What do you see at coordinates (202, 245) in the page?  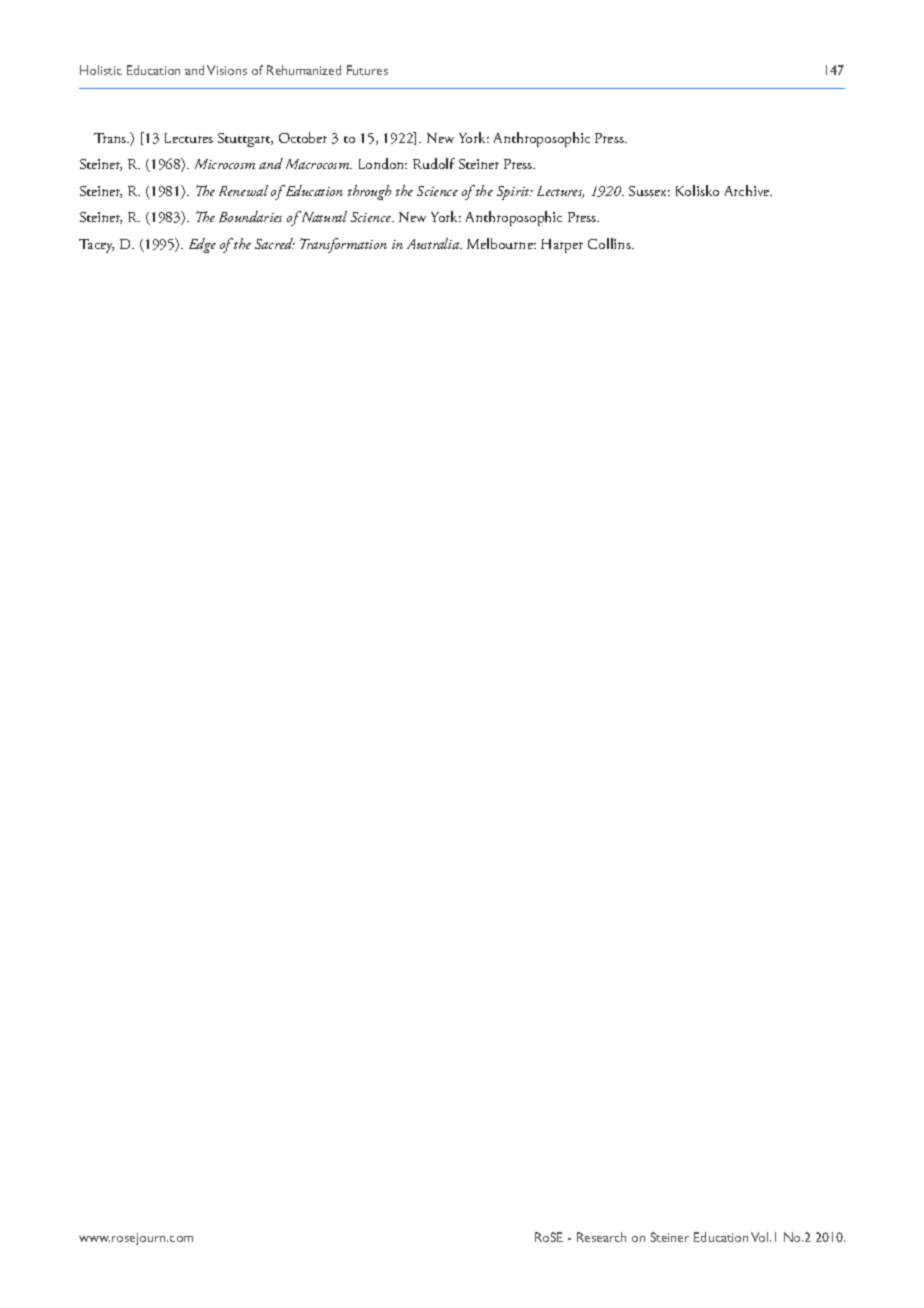 I see `Edge` at bounding box center [202, 245].
